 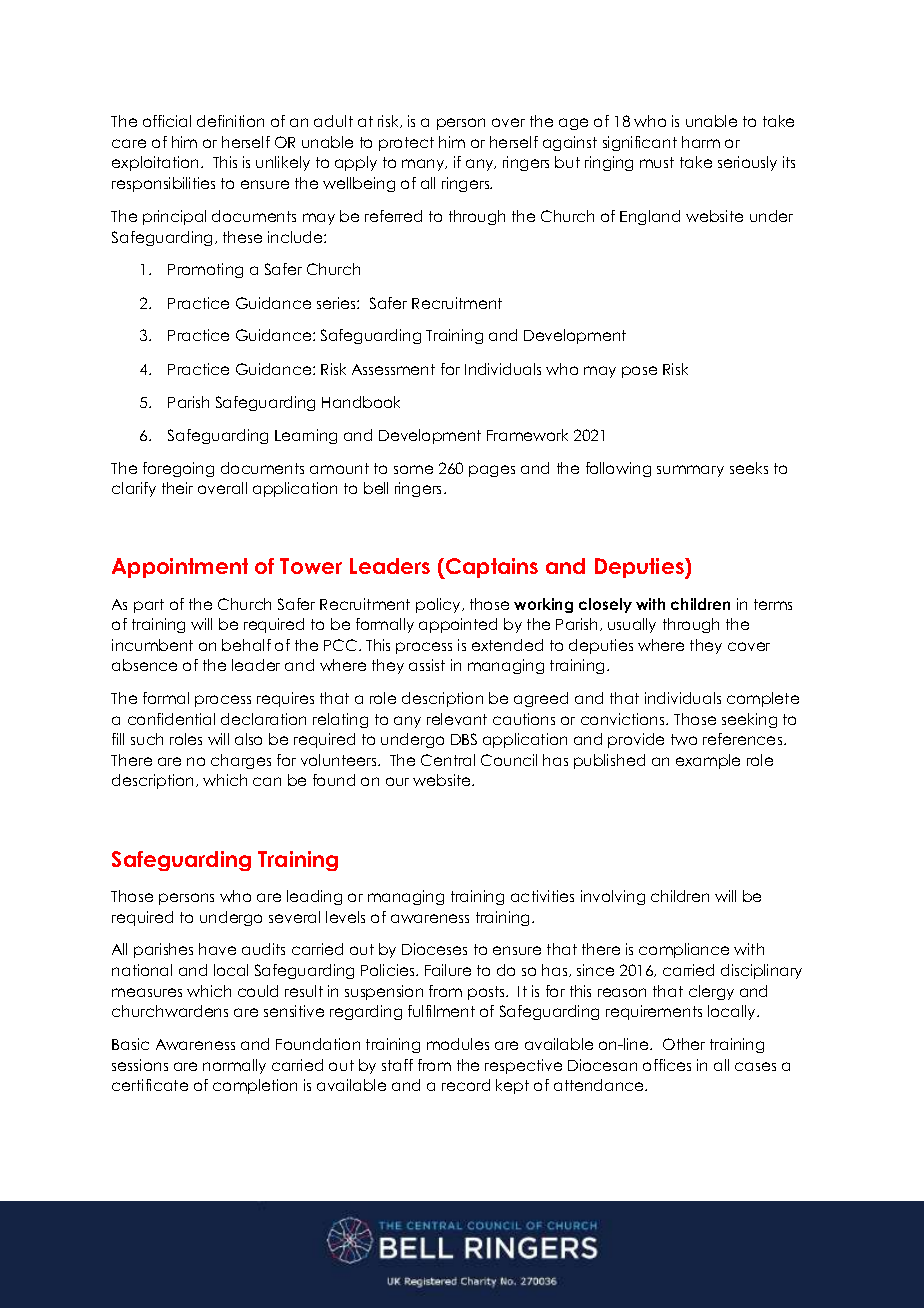 I want to click on policy, so click(x=439, y=605).
